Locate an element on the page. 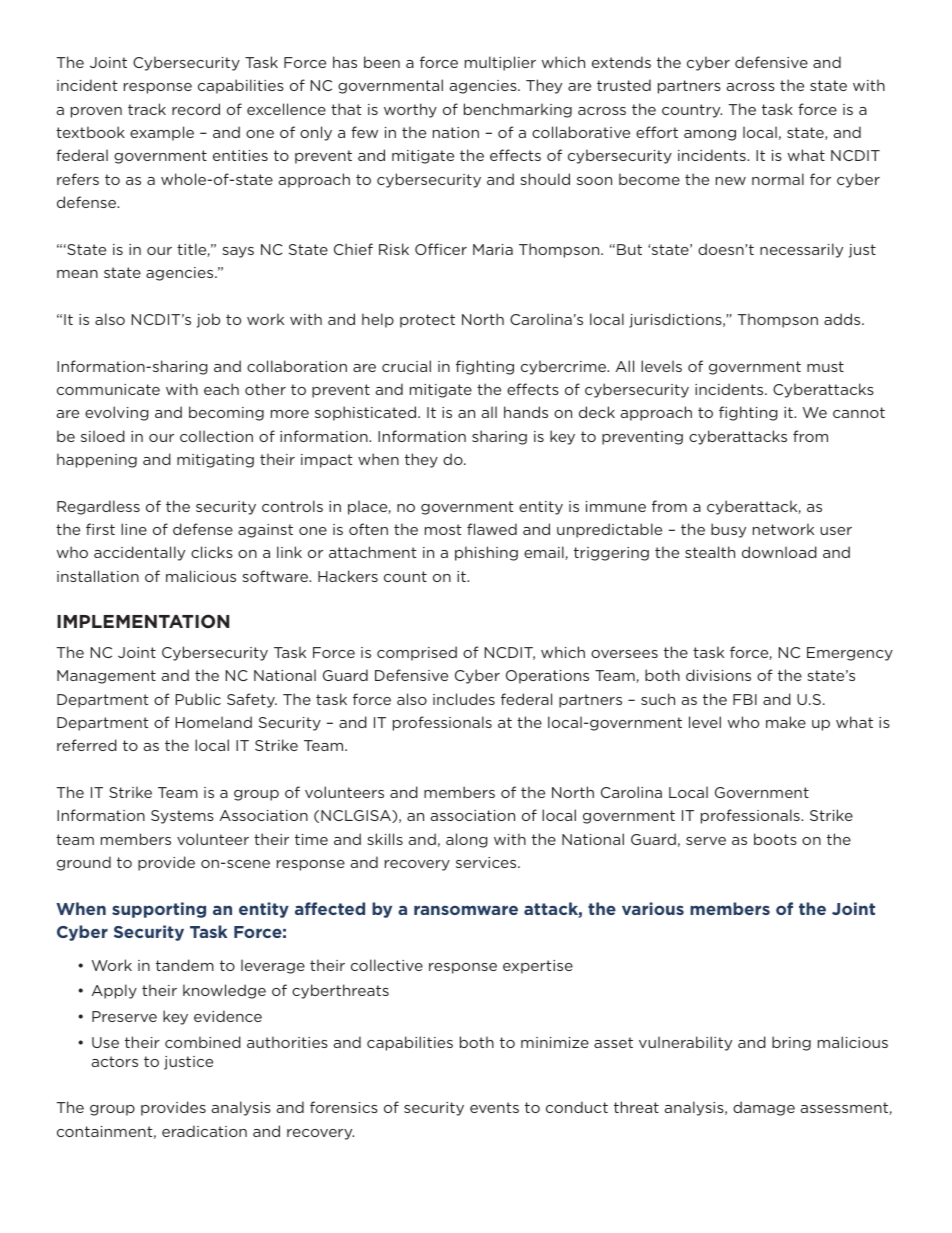  IMPLEMENTATION is located at coordinates (143, 621).
